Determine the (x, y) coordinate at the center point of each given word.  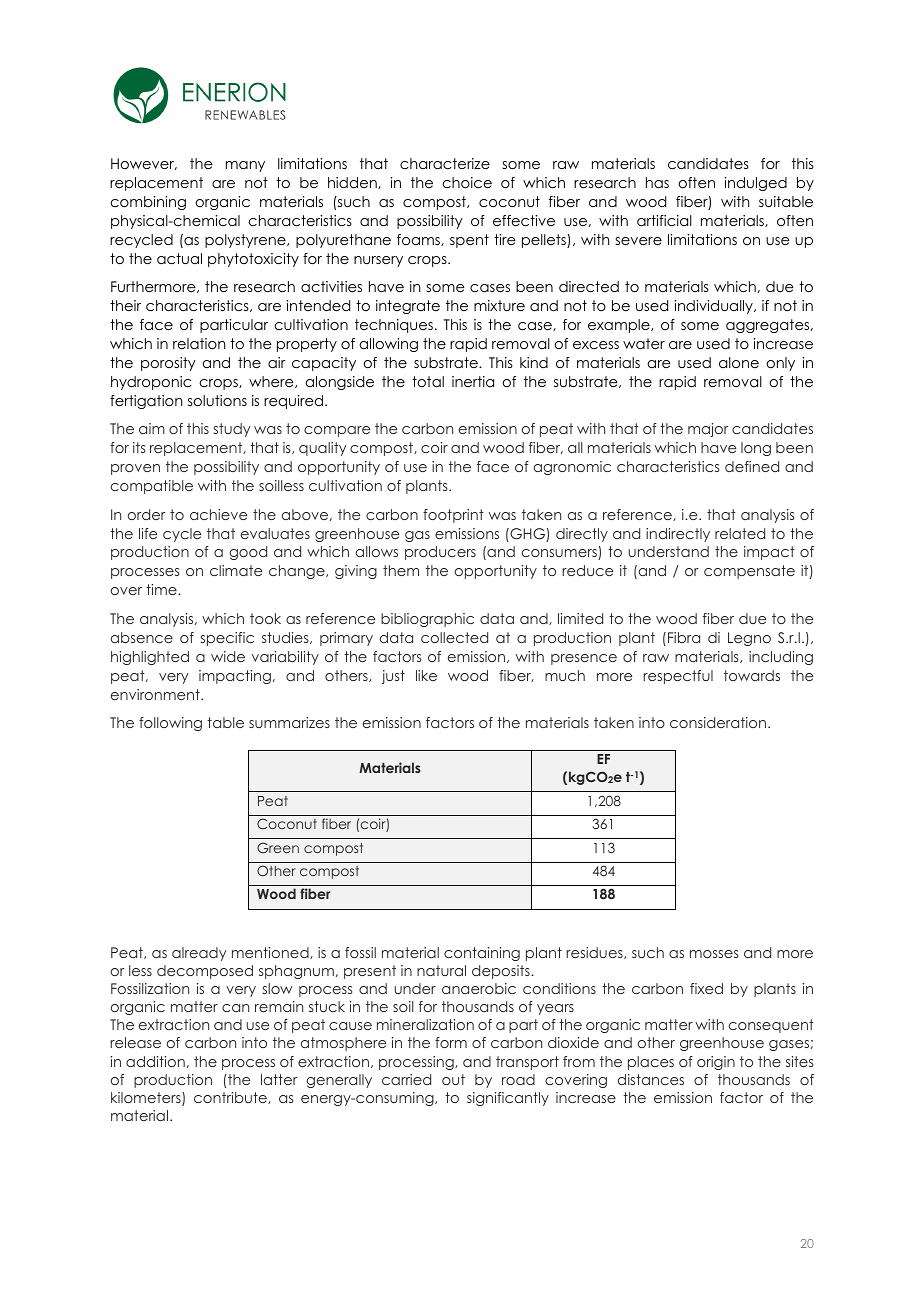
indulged (755, 184)
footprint (453, 516)
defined (752, 466)
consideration (718, 722)
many (245, 166)
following (170, 724)
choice (467, 182)
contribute (231, 1098)
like (426, 675)
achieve (218, 514)
